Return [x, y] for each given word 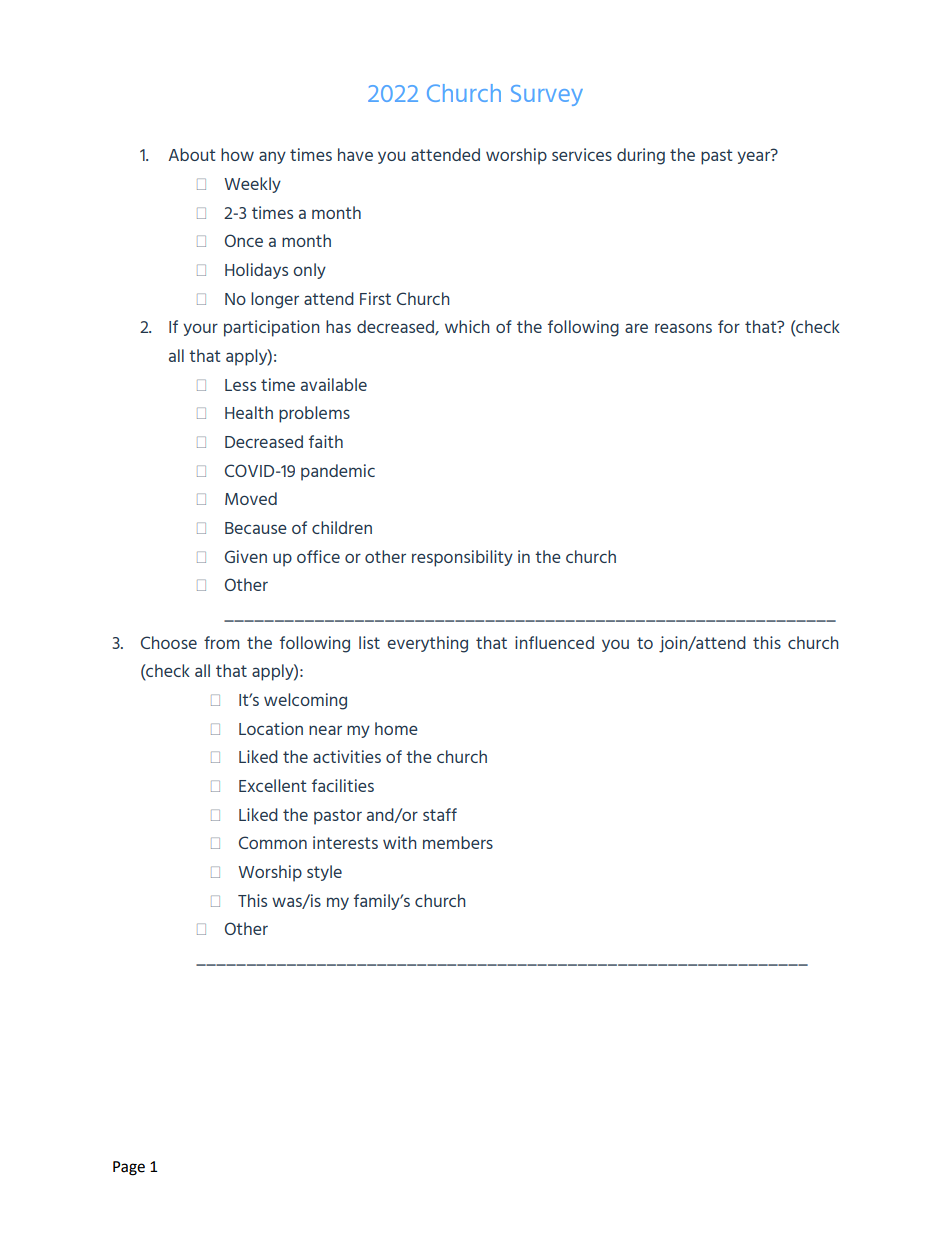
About [191, 154]
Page [129, 1168]
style [324, 873]
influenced [554, 642]
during [641, 156]
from [221, 642]
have [355, 154]
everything [427, 644]
